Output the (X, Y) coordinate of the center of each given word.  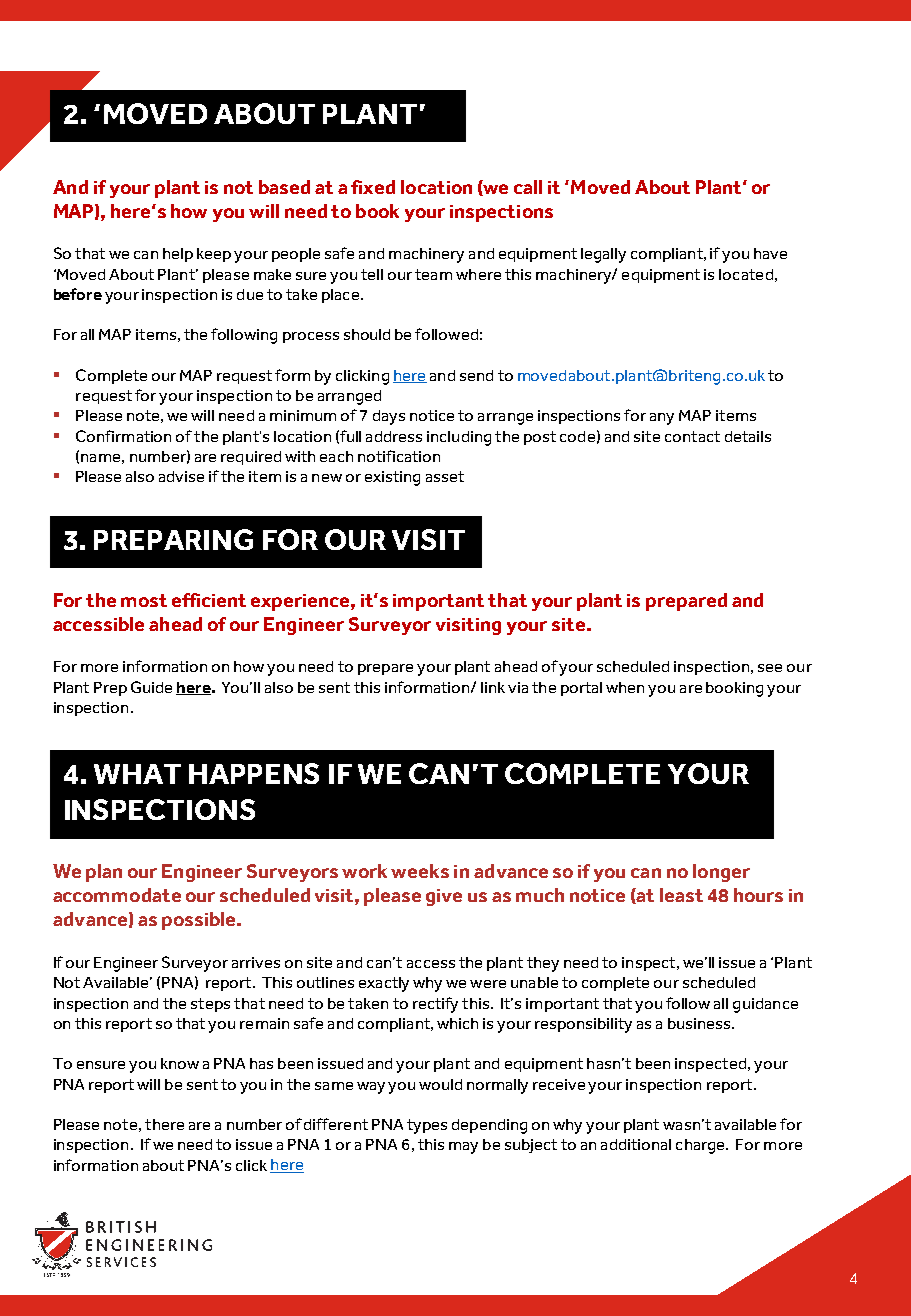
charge (702, 1146)
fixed (373, 187)
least (681, 895)
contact (692, 436)
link (493, 687)
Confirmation (123, 436)
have (770, 253)
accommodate (117, 895)
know (180, 1063)
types (427, 1126)
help (178, 255)
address (394, 436)
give (444, 897)
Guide (151, 687)
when (625, 687)
